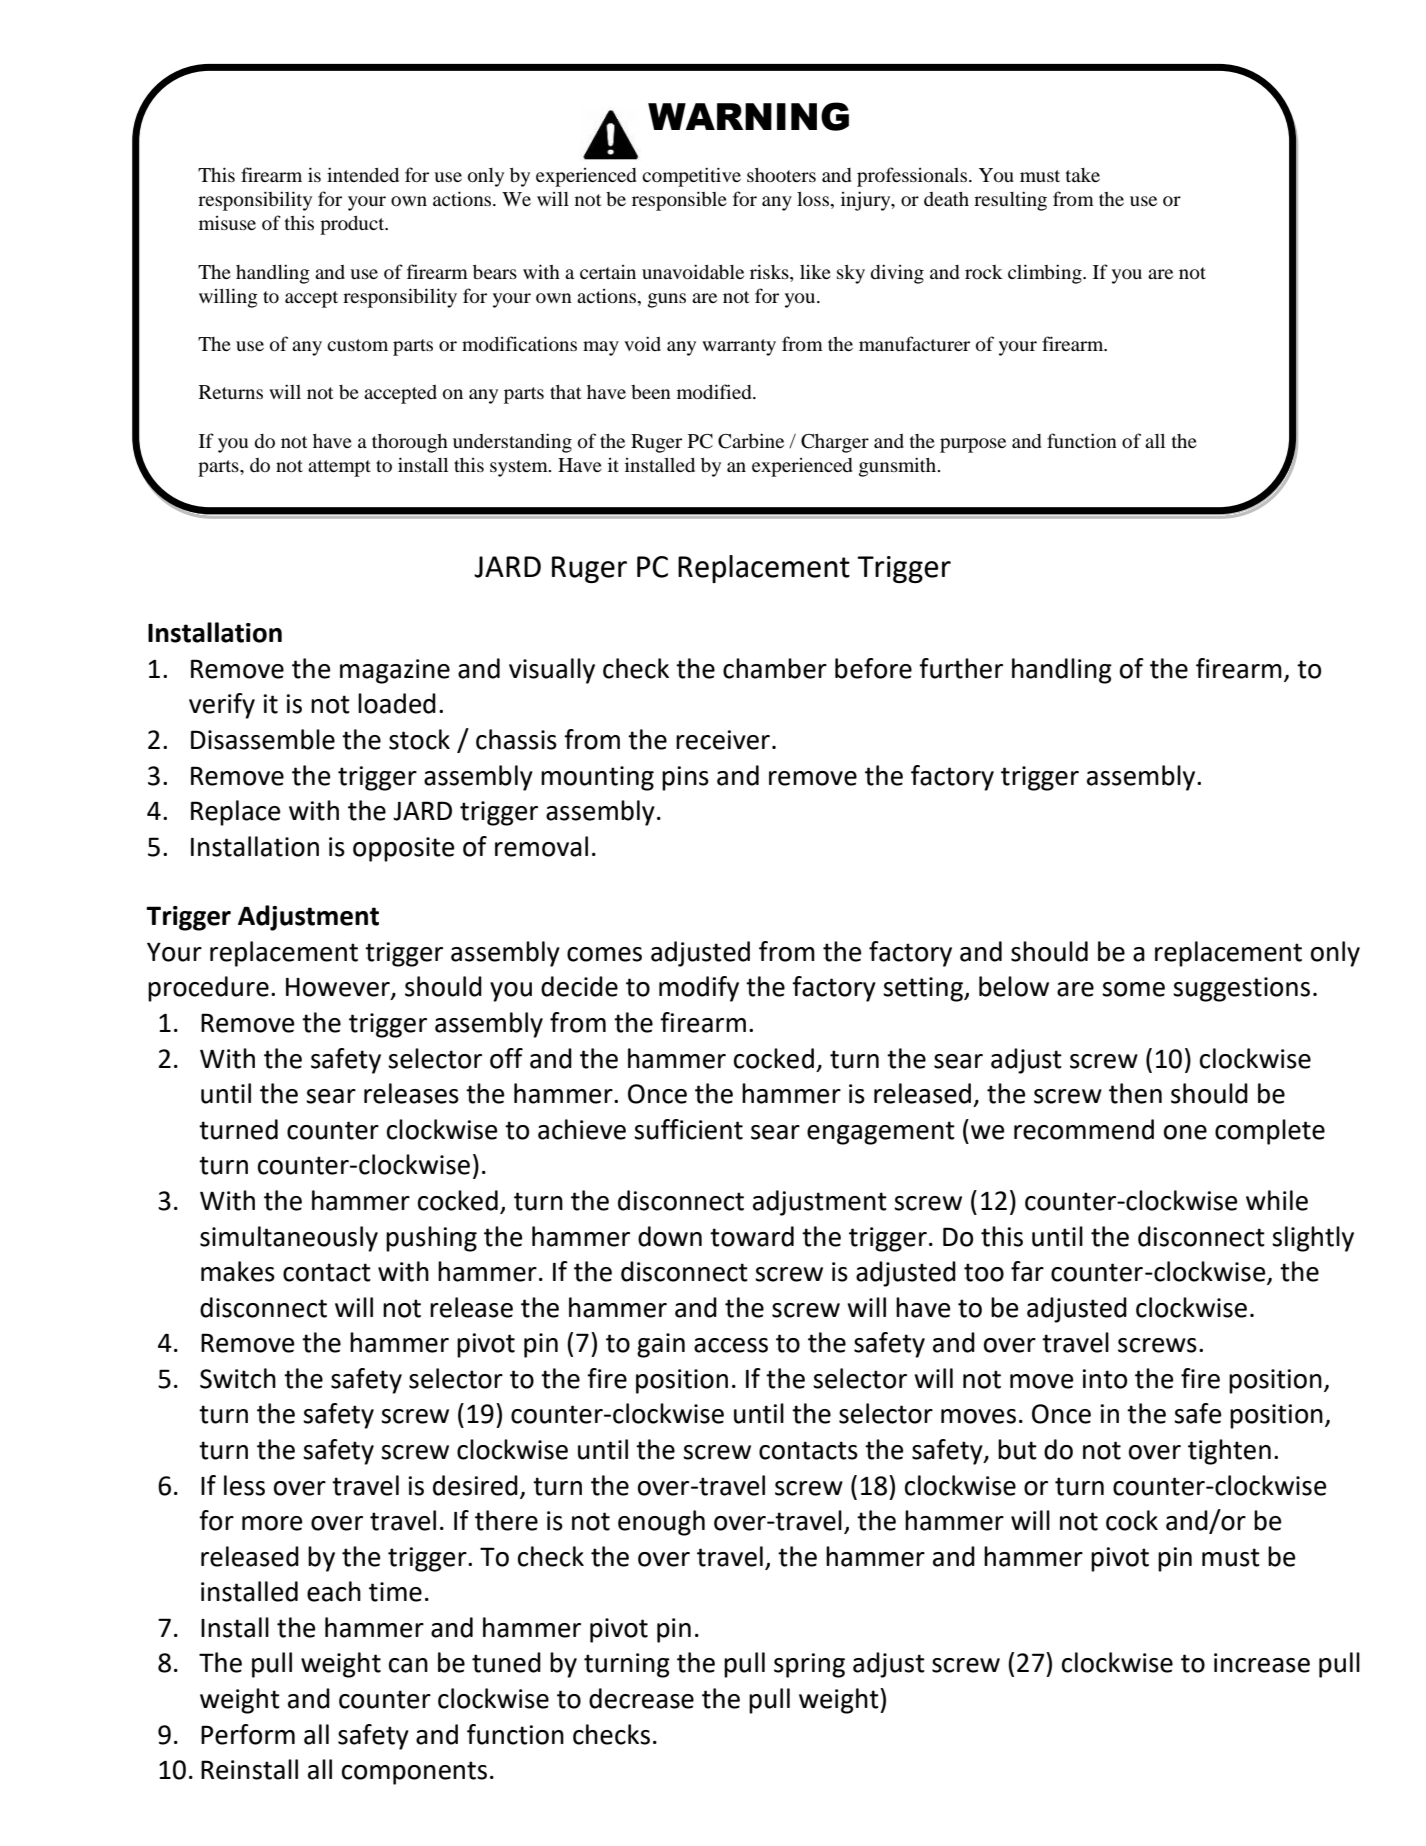 Image resolution: width=1426 pixels, height=1846 pixels. What do you see at coordinates (809, 1665) in the page?
I see `spring` at bounding box center [809, 1665].
